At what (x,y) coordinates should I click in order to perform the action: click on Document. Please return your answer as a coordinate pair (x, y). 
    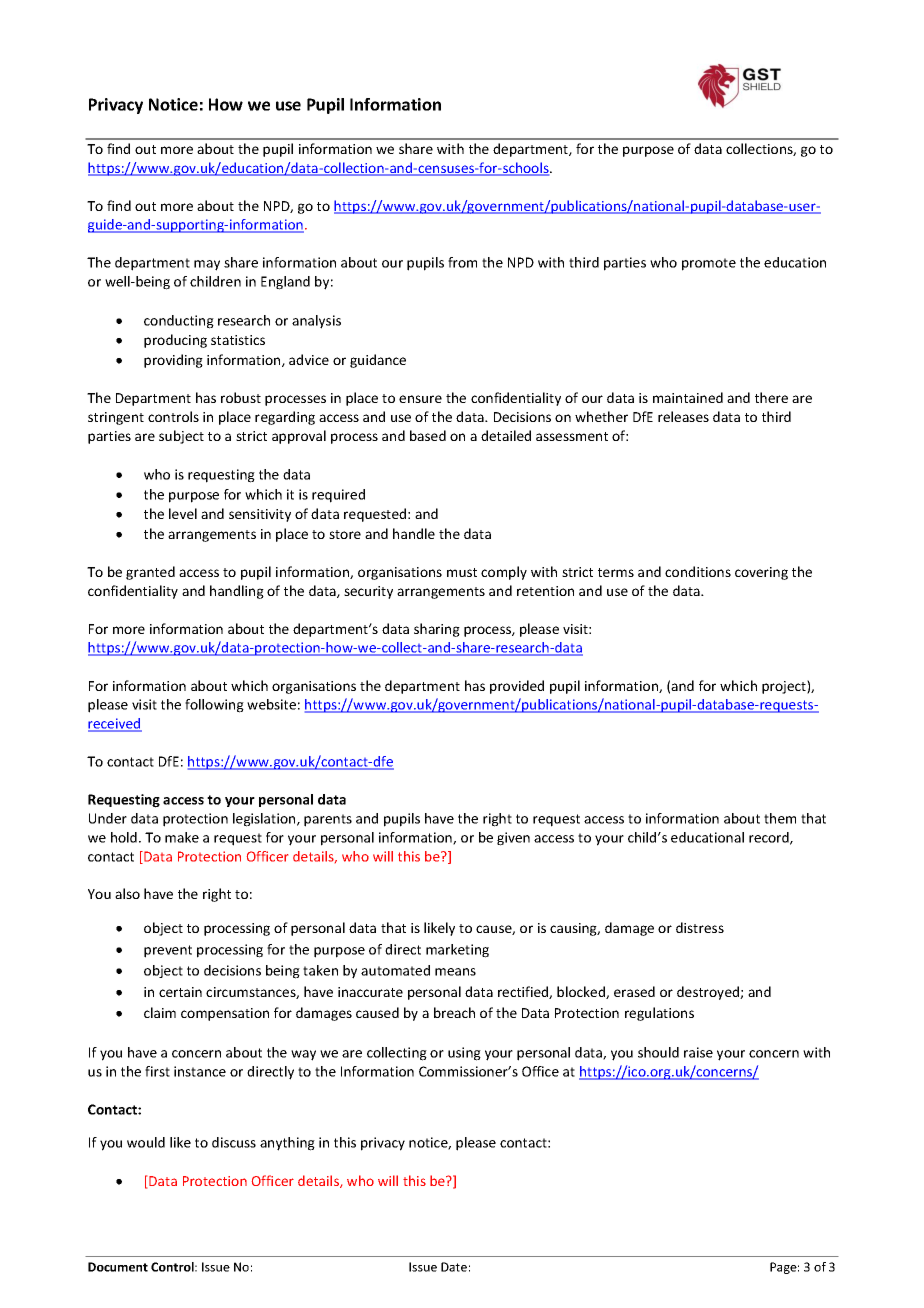
    Looking at the image, I should click on (118, 1267).
